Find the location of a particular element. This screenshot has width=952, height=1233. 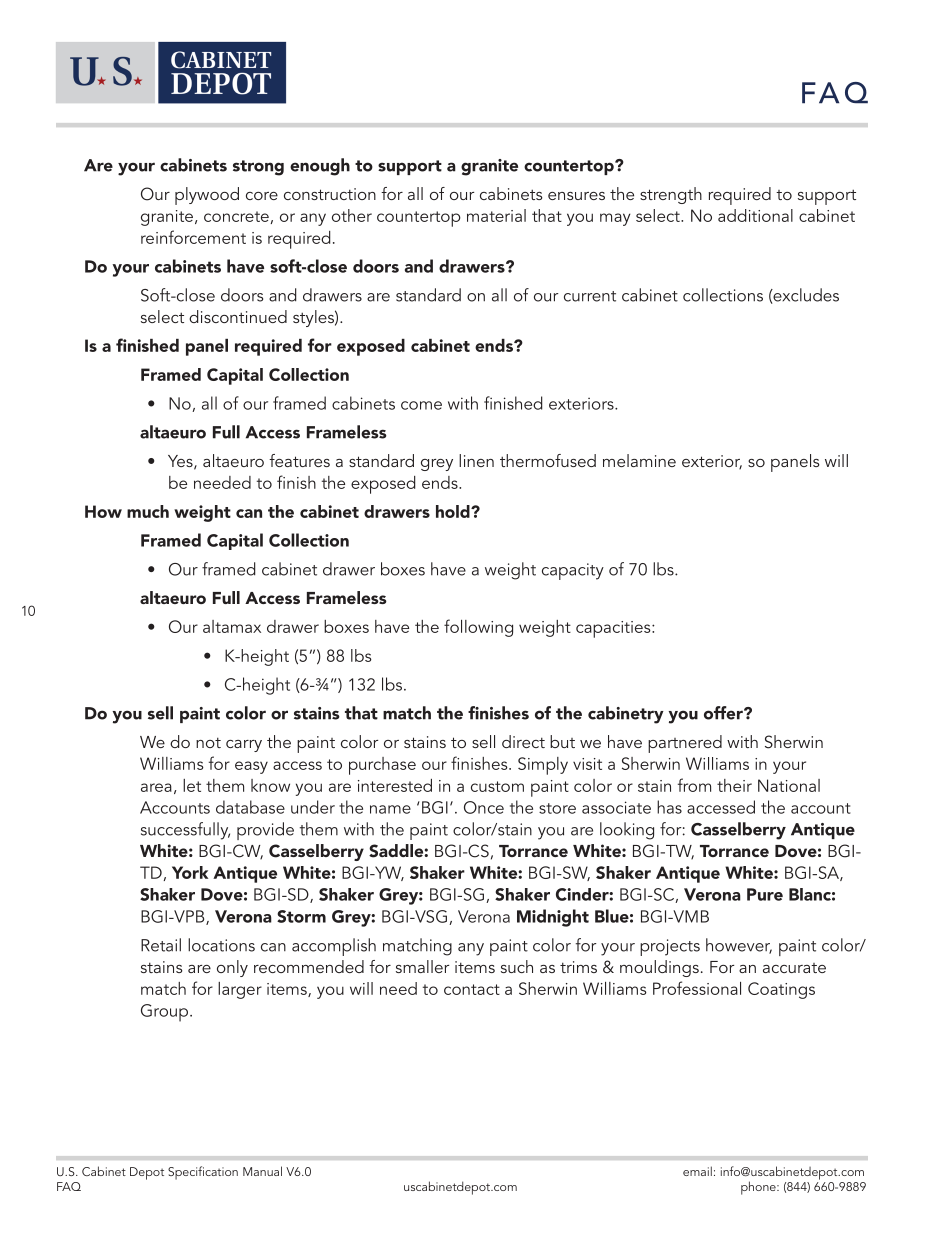

material is located at coordinates (496, 215).
